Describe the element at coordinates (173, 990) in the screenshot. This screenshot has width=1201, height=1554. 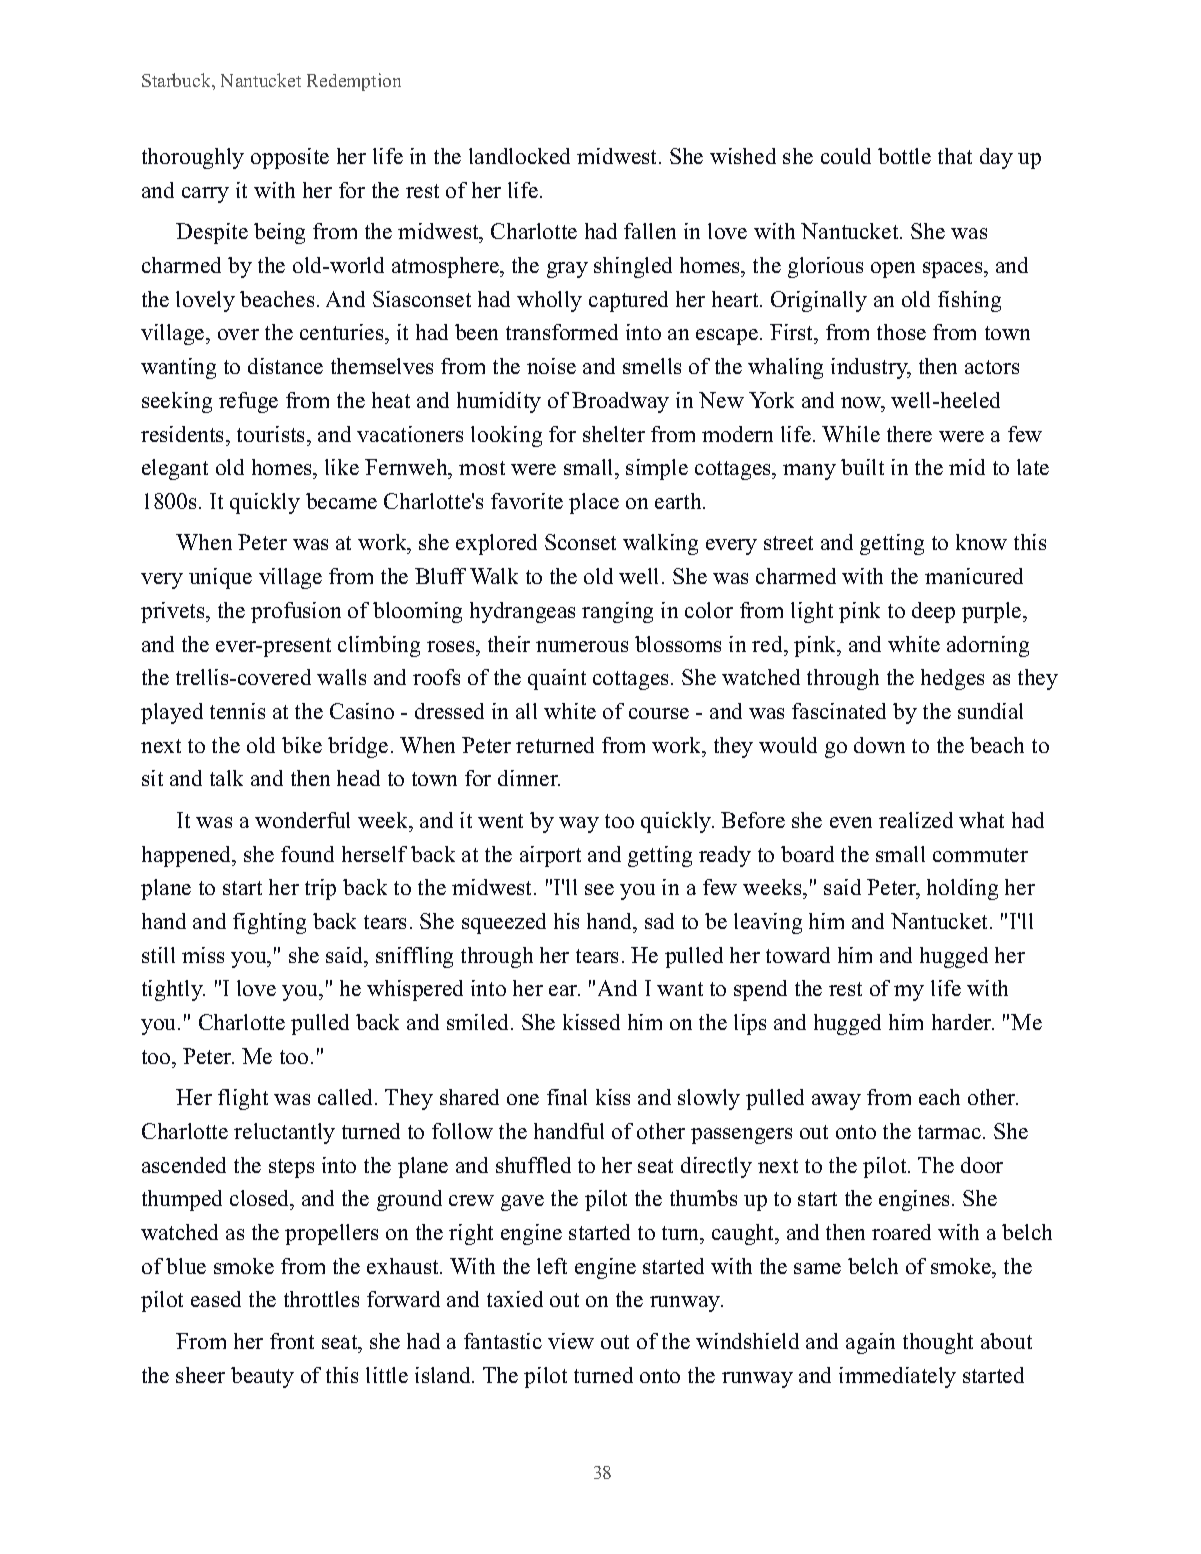
I see `tightly` at that location.
